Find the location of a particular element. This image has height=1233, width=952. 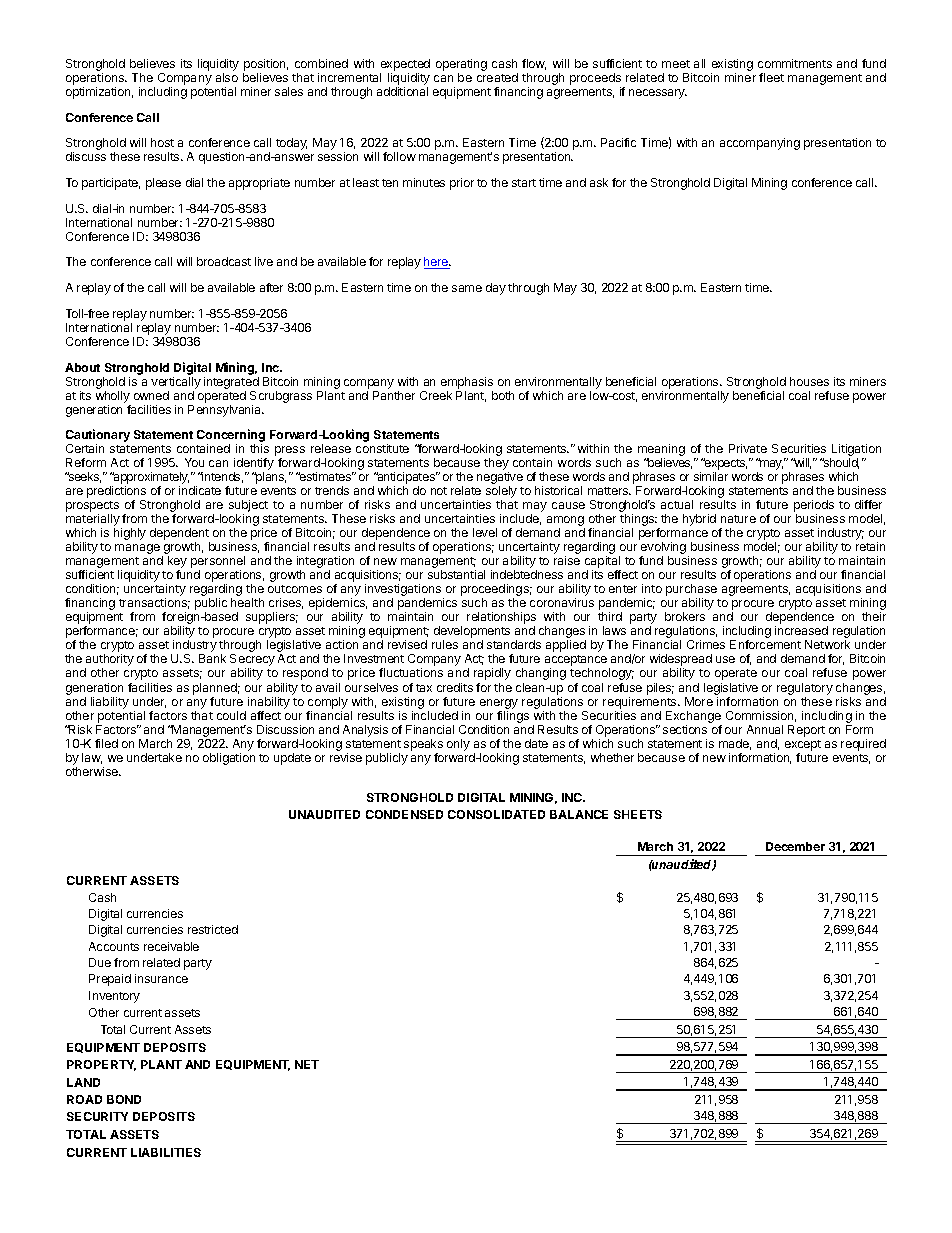

BOND is located at coordinates (124, 1099).
